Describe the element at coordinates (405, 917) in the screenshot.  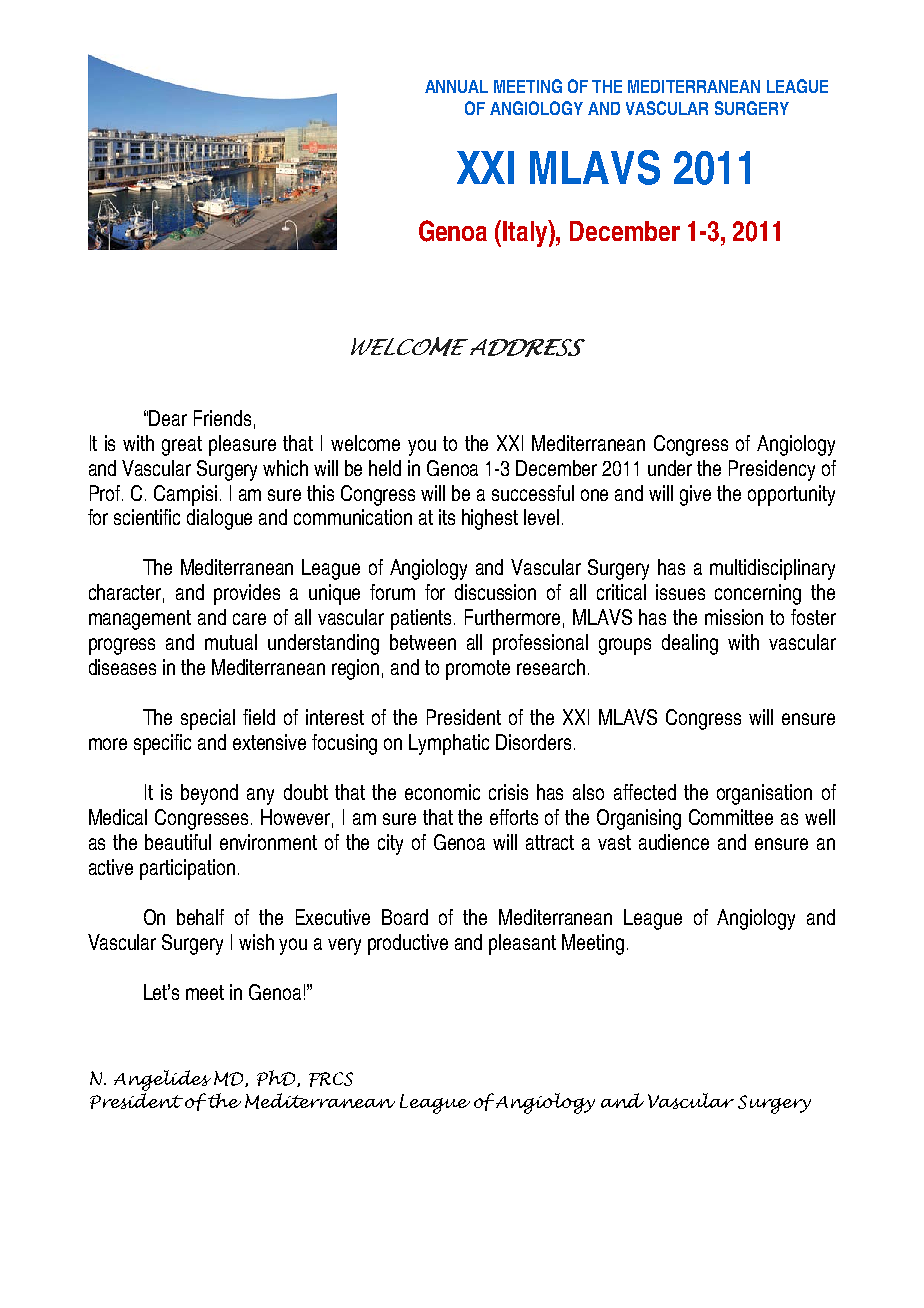
I see `Board` at that location.
